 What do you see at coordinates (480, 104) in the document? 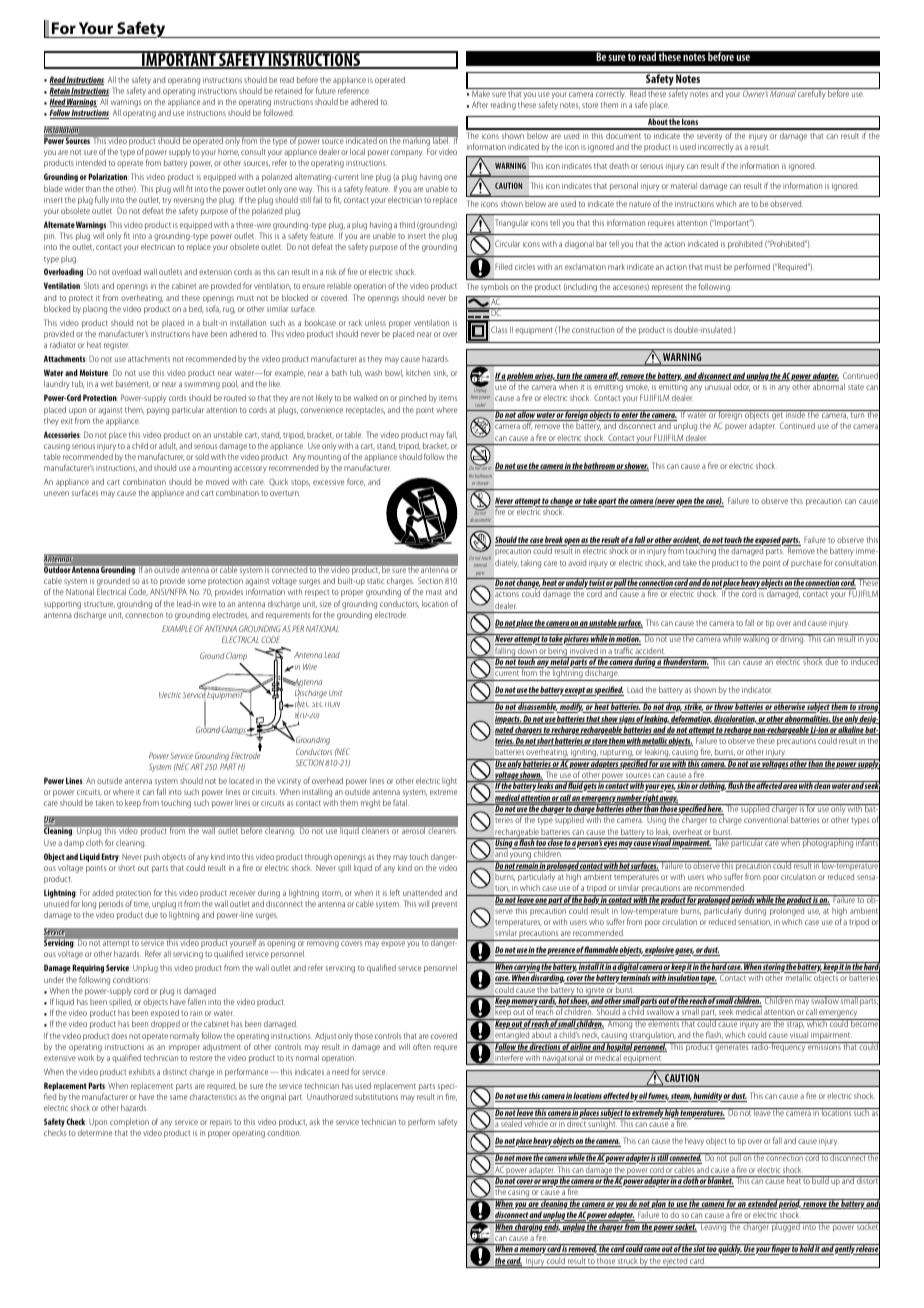
I see `After` at bounding box center [480, 104].
